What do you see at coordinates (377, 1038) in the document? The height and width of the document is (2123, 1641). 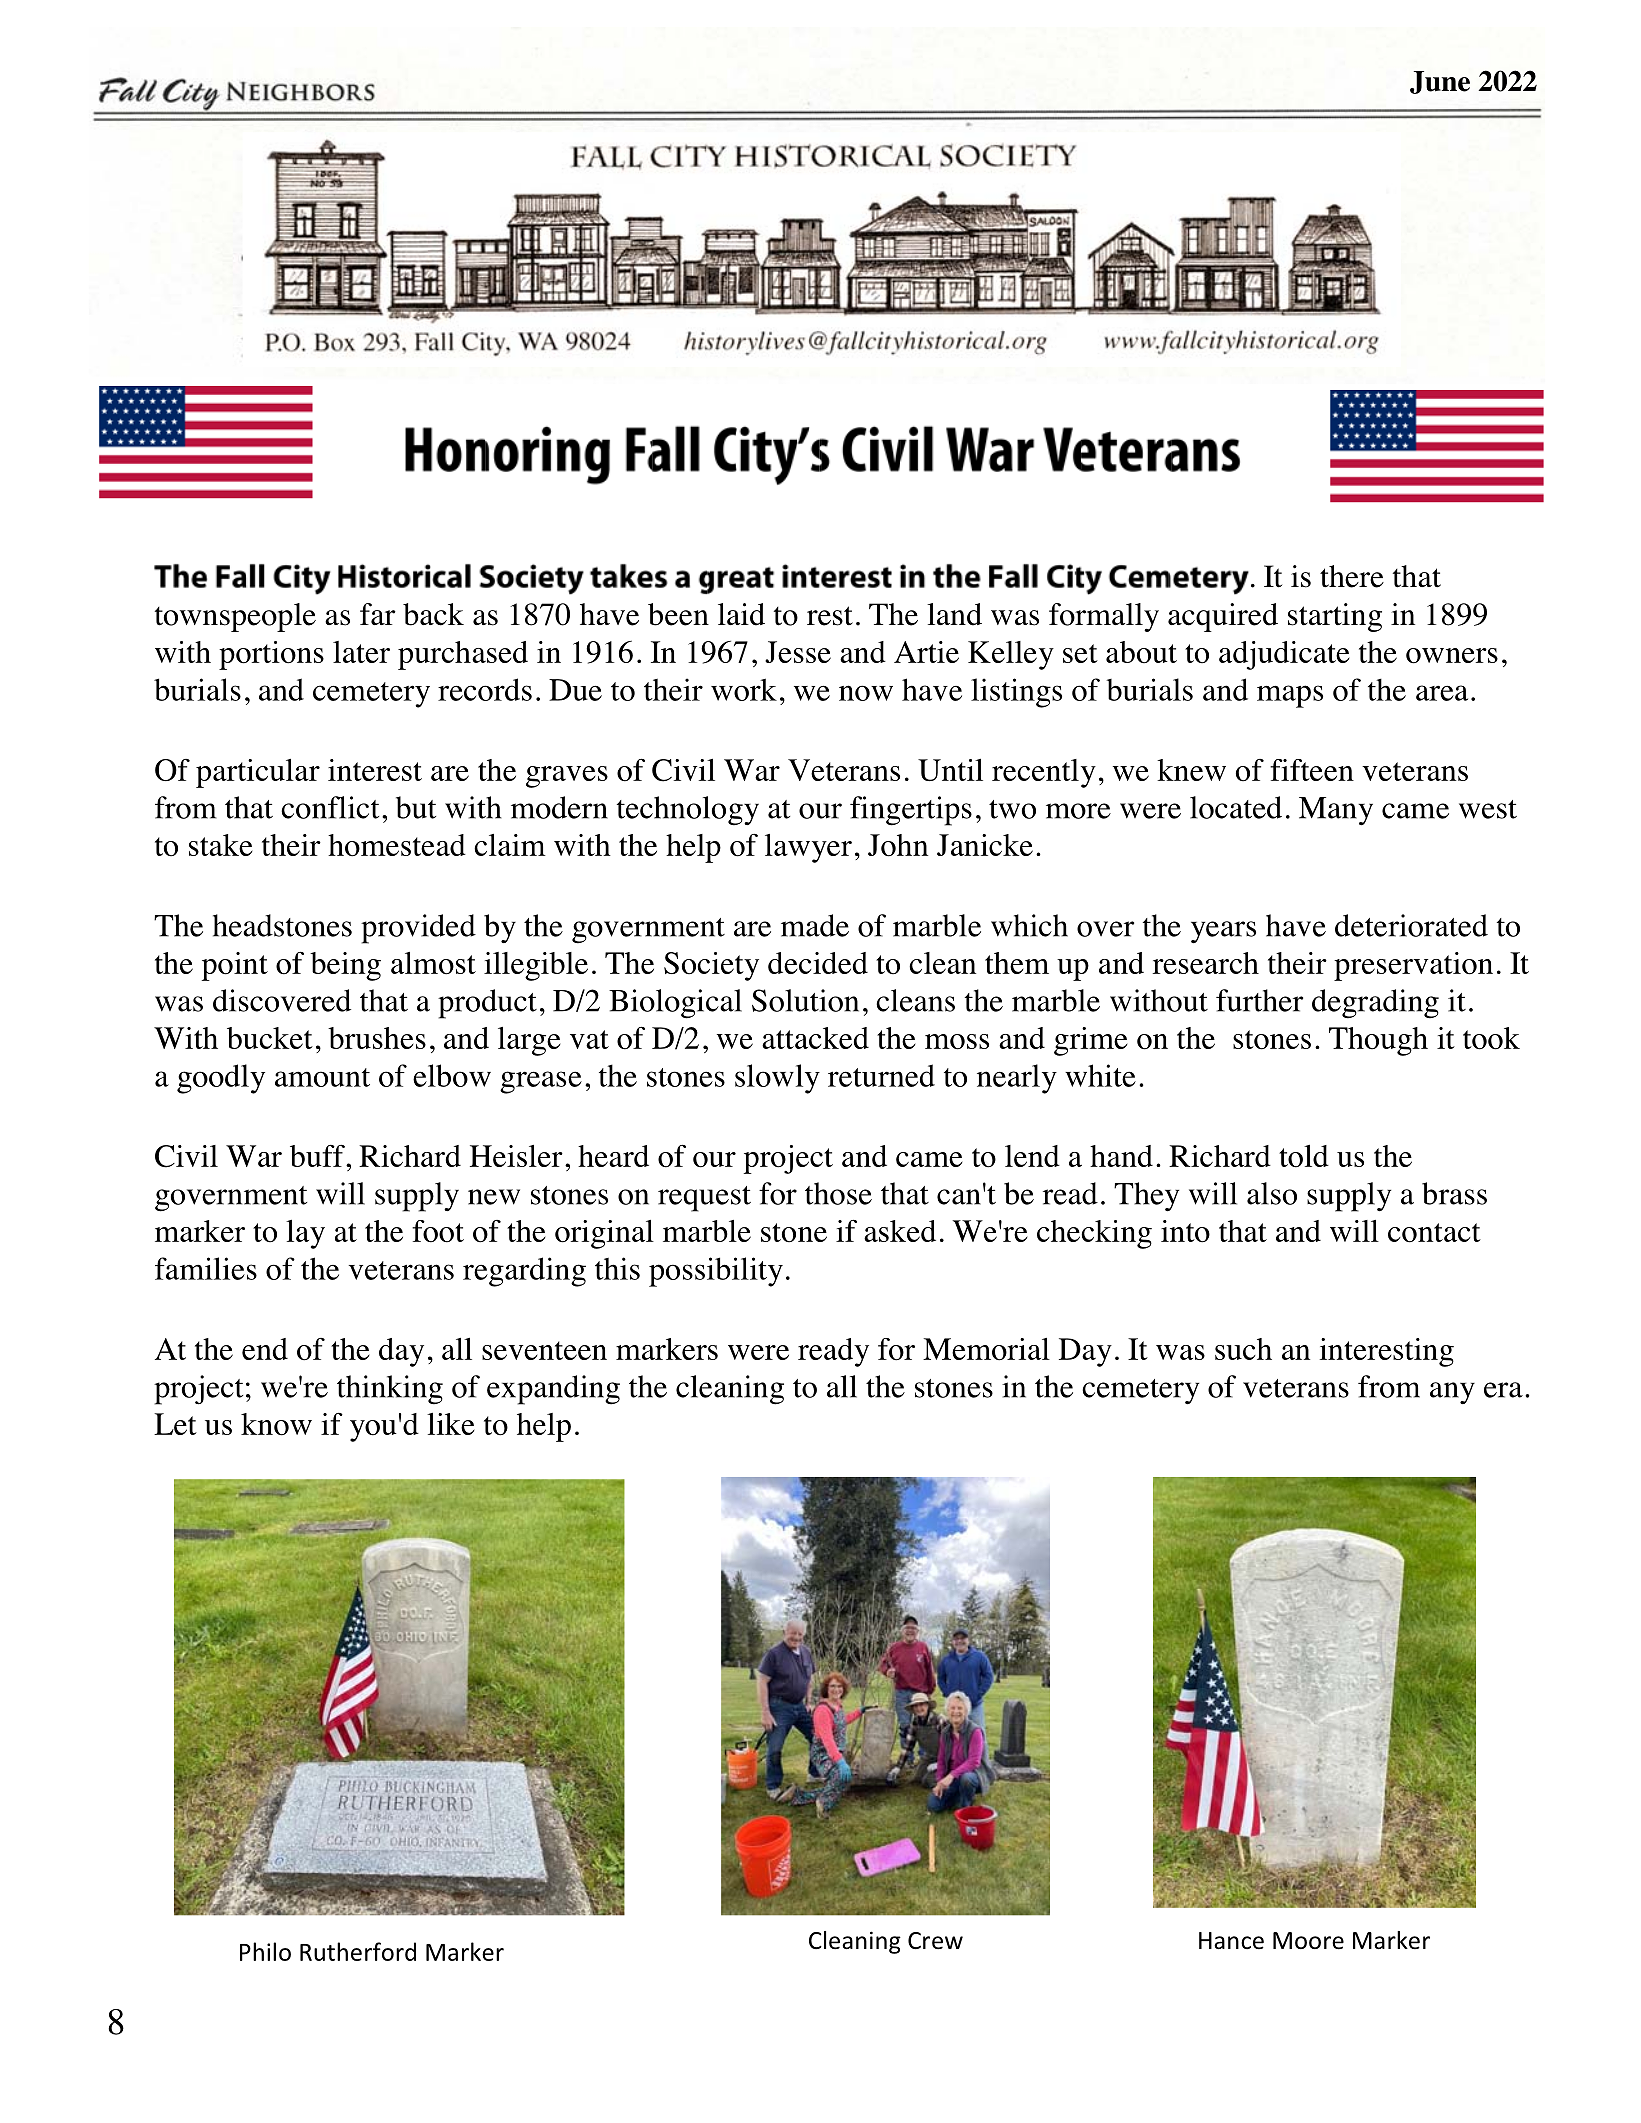 I see `brushes` at bounding box center [377, 1038].
